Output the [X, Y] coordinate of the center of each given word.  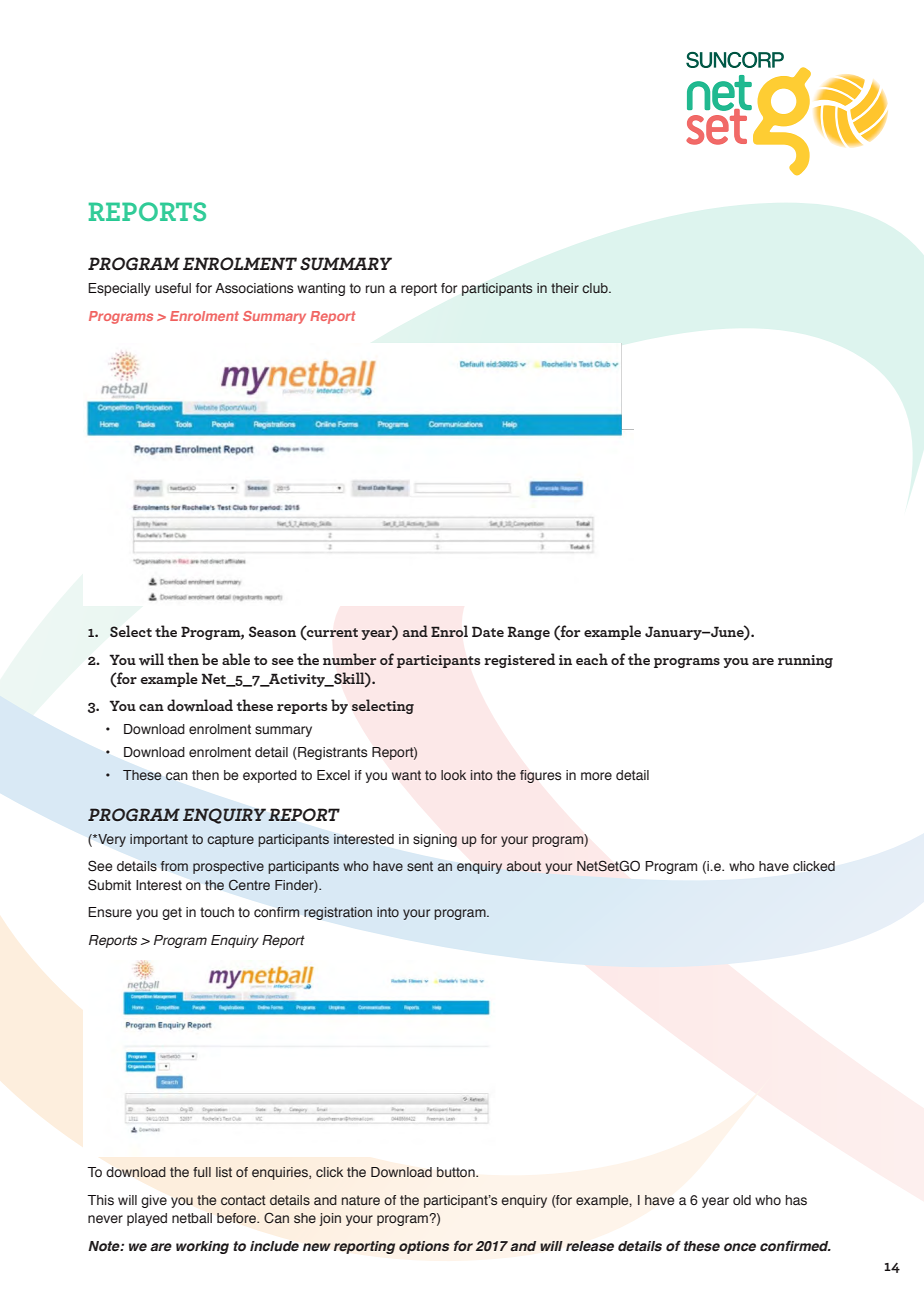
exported [270, 776]
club [596, 288]
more [596, 776]
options [424, 1247]
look [453, 775]
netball [192, 1218]
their [565, 288]
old [742, 1200]
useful [173, 288]
